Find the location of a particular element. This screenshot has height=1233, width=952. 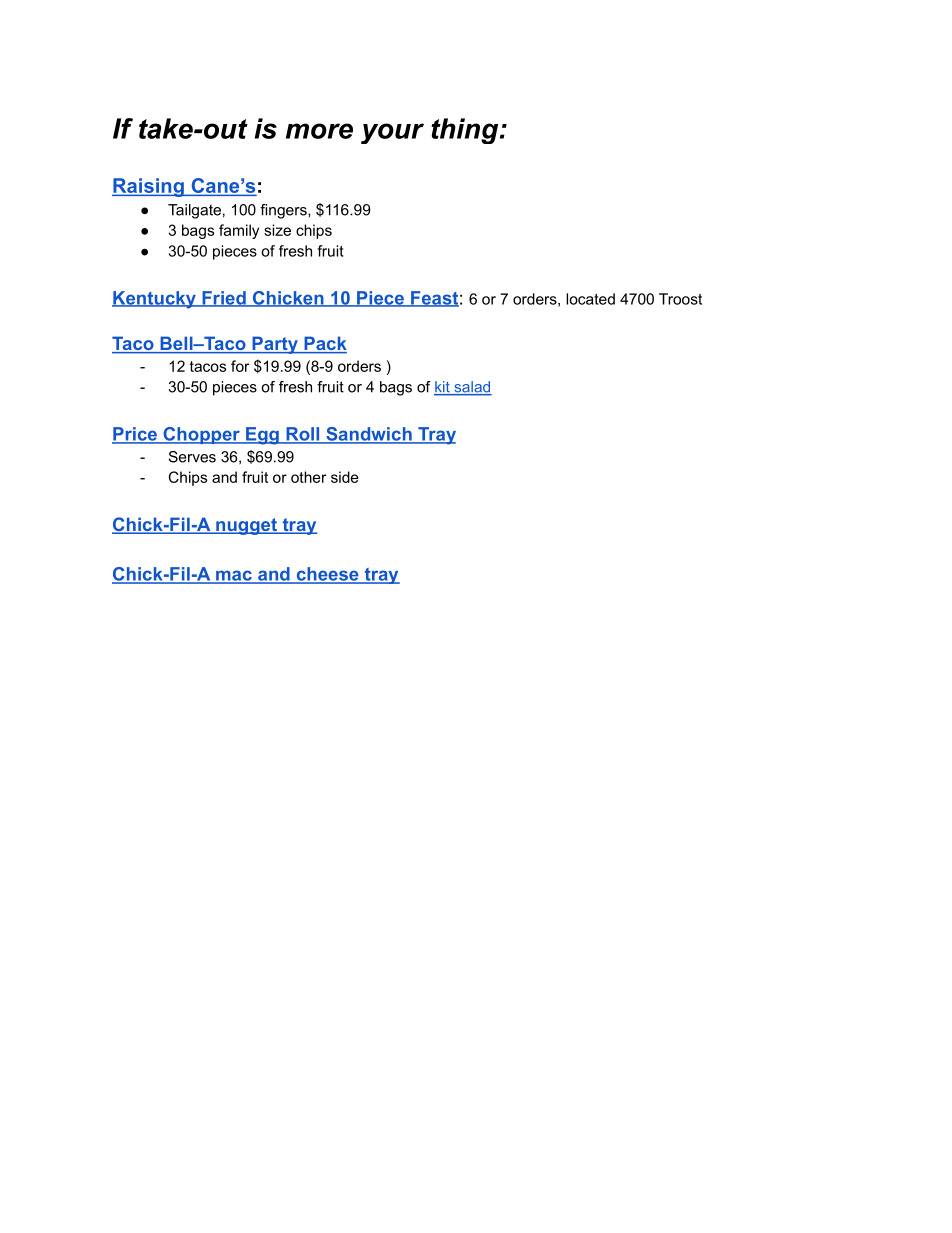

nugget is located at coordinates (246, 526).
